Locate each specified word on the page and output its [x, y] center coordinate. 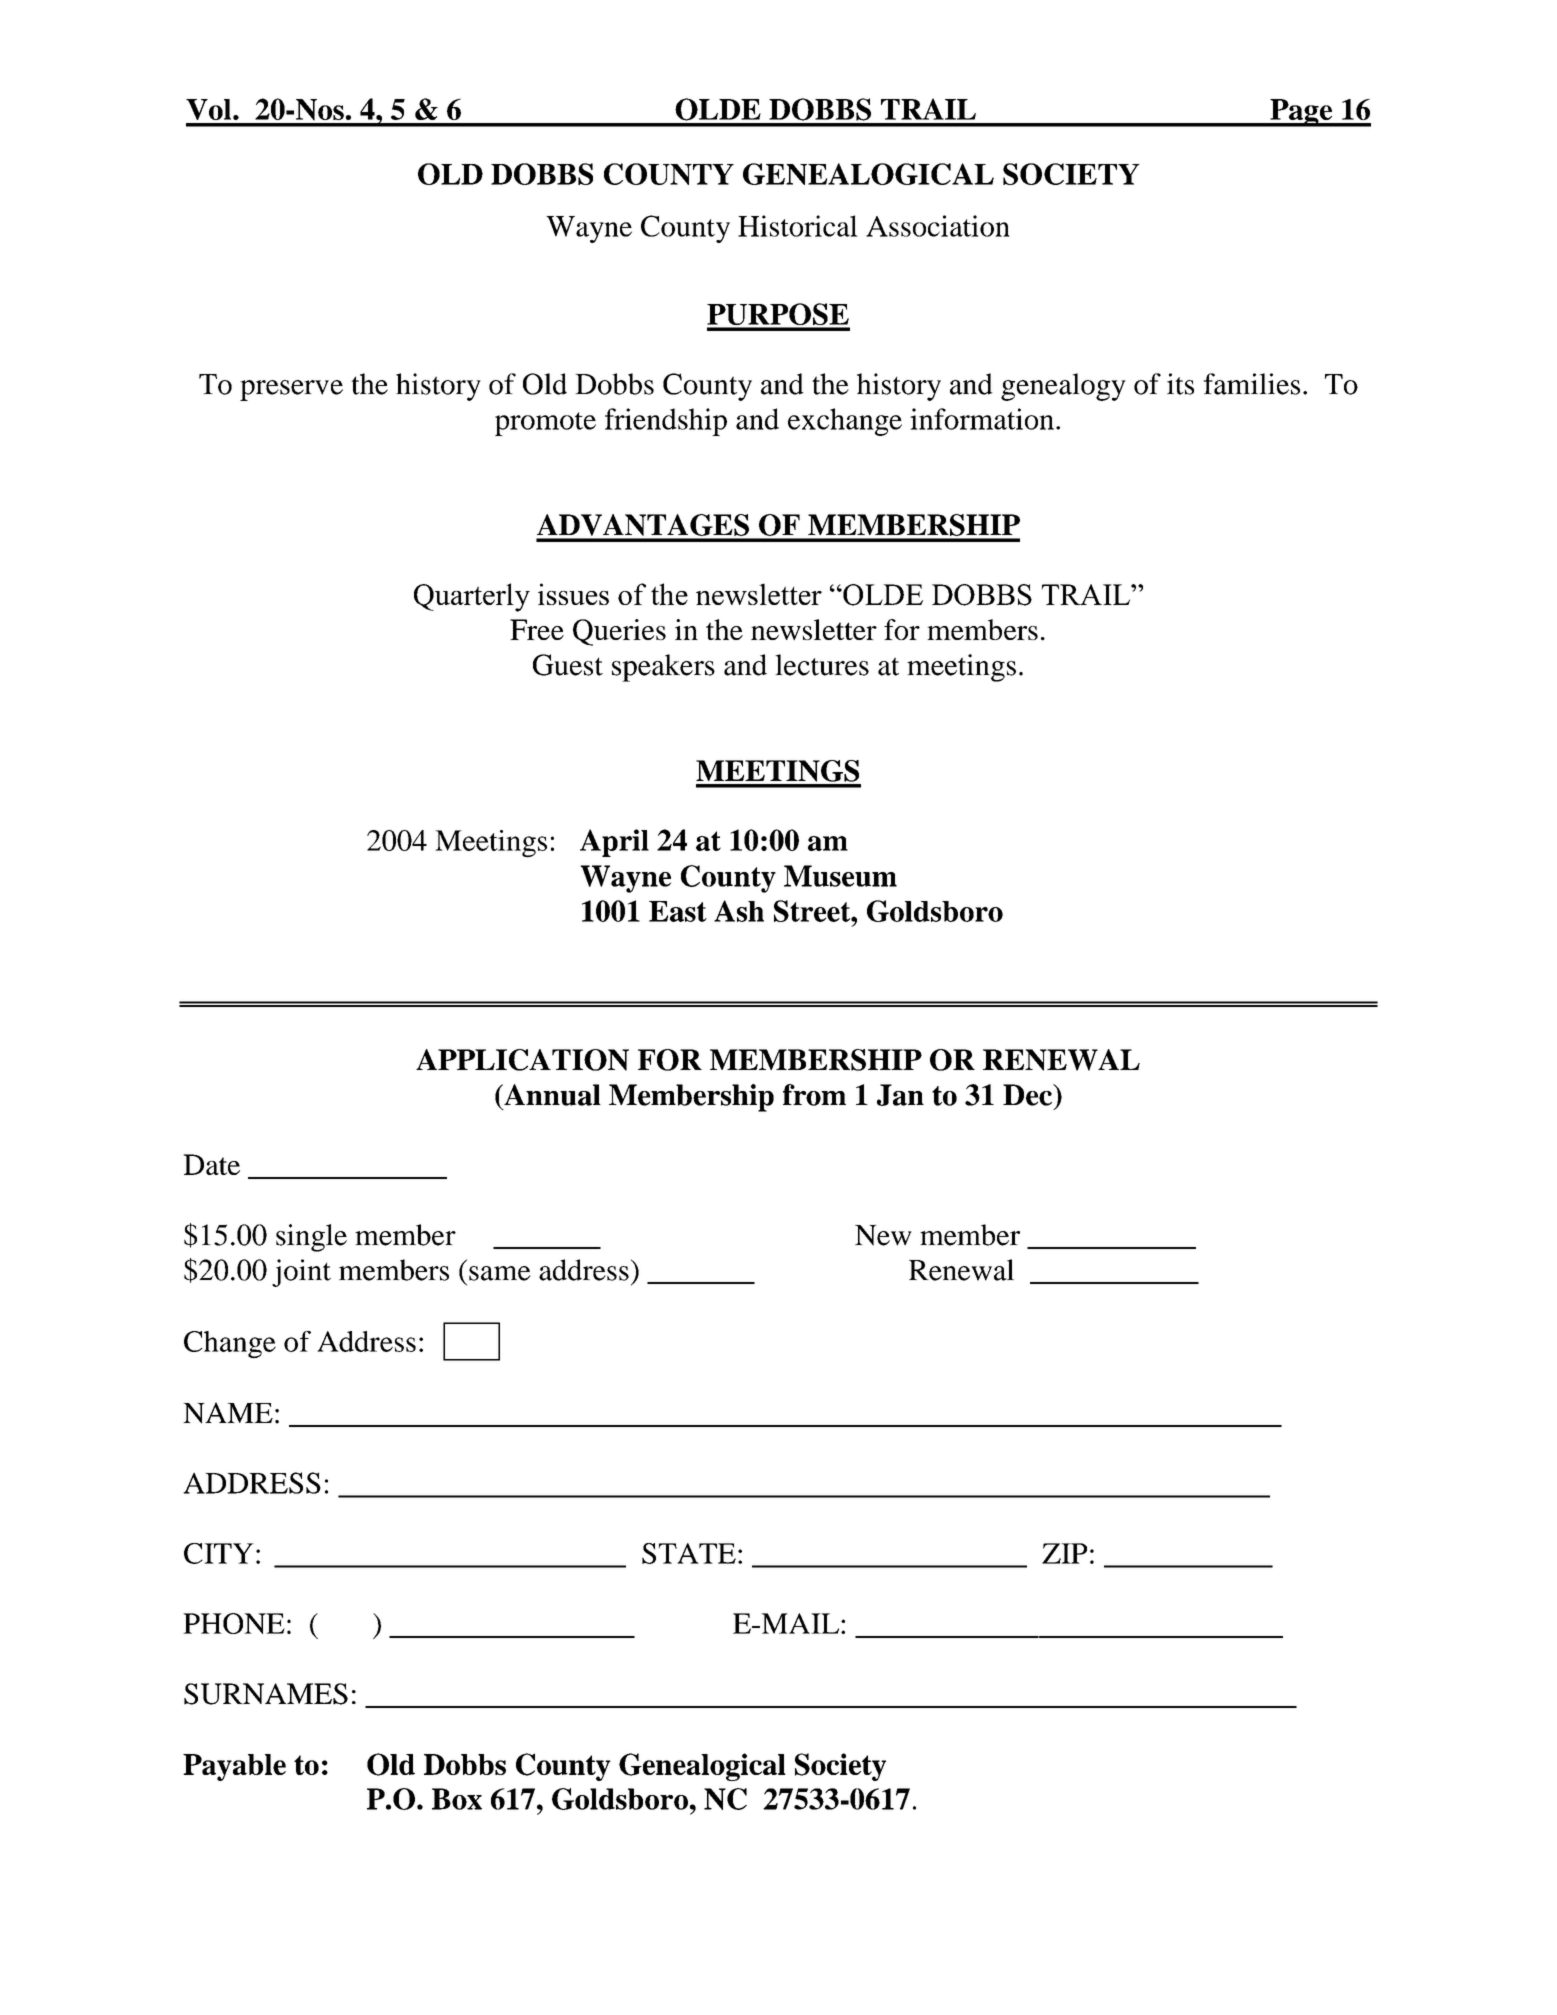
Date [211, 1164]
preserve [291, 390]
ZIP [1064, 1553]
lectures [822, 665]
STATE [689, 1553]
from [814, 1095]
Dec [1028, 1095]
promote [545, 424]
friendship [666, 422]
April [614, 843]
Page [1301, 113]
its [1180, 384]
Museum [840, 876]
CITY [219, 1553]
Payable [234, 1767]
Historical [798, 226]
